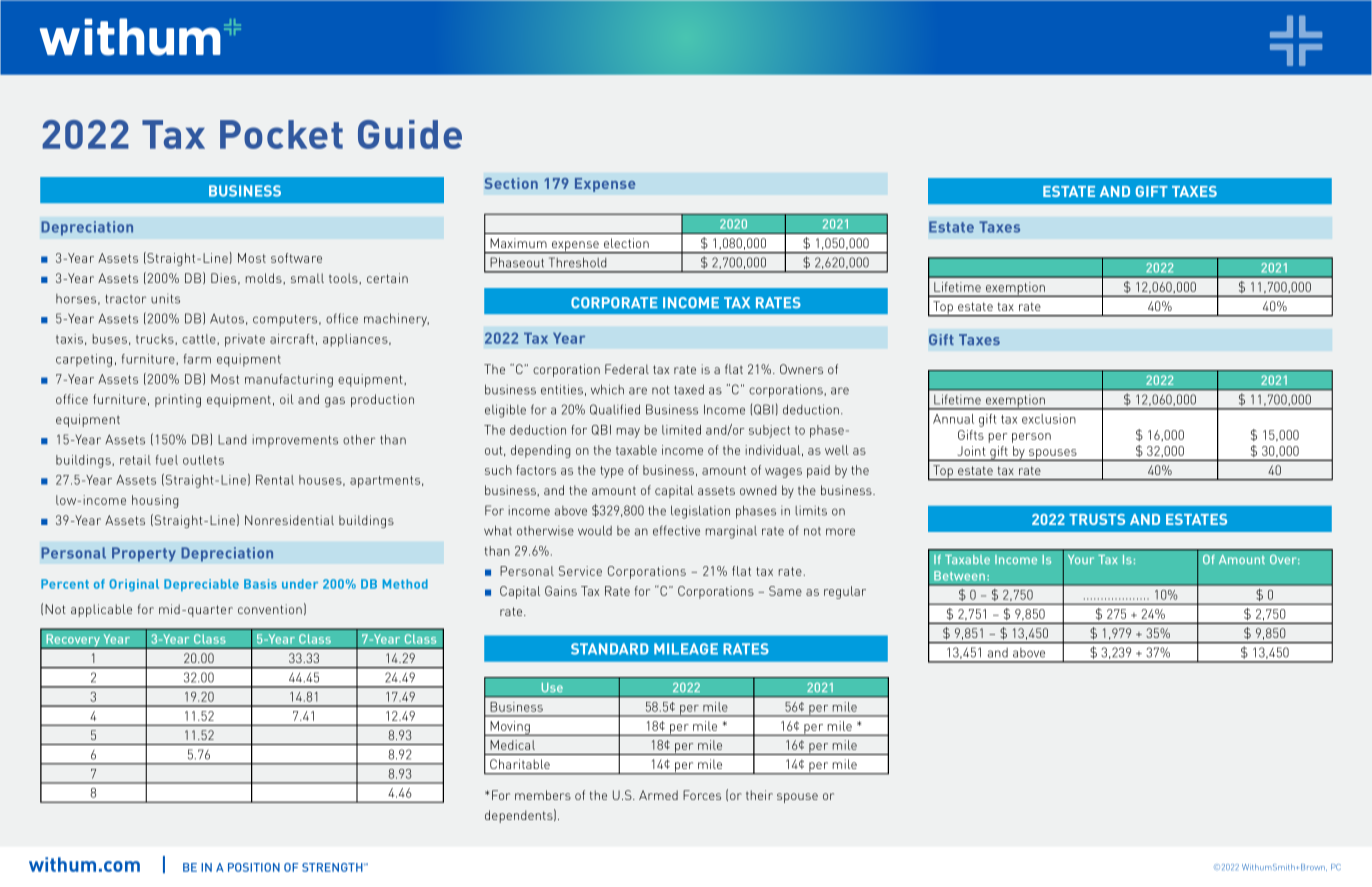 The height and width of the image is (887, 1372). What do you see at coordinates (626, 243) in the image?
I see `election` at bounding box center [626, 243].
